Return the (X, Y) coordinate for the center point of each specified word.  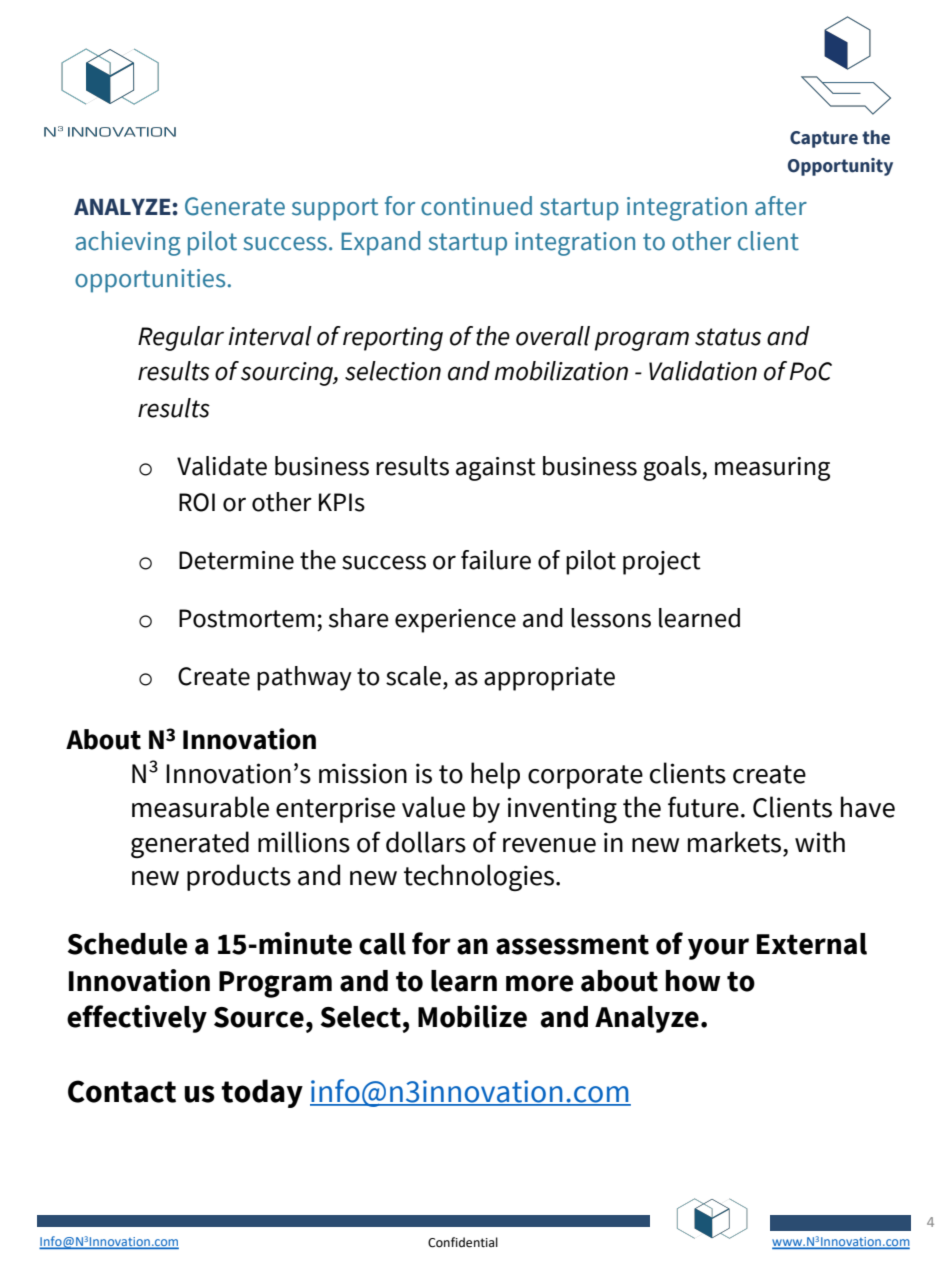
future (703, 807)
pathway (304, 678)
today (262, 1093)
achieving (128, 243)
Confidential (463, 1242)
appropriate (549, 679)
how (693, 981)
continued (476, 206)
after (781, 206)
